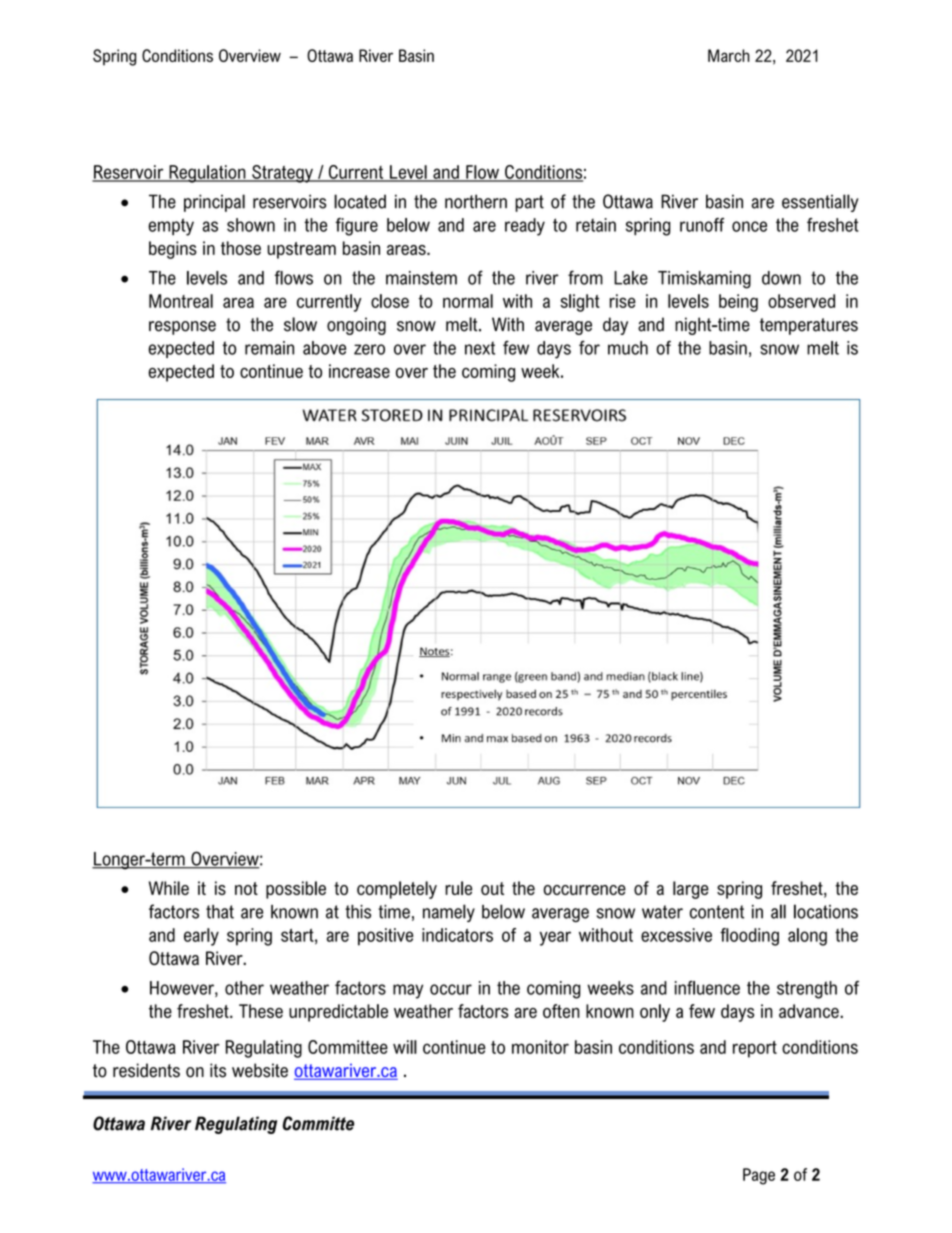  Describe the element at coordinates (207, 174) in the page. I see `Regulation` at that location.
